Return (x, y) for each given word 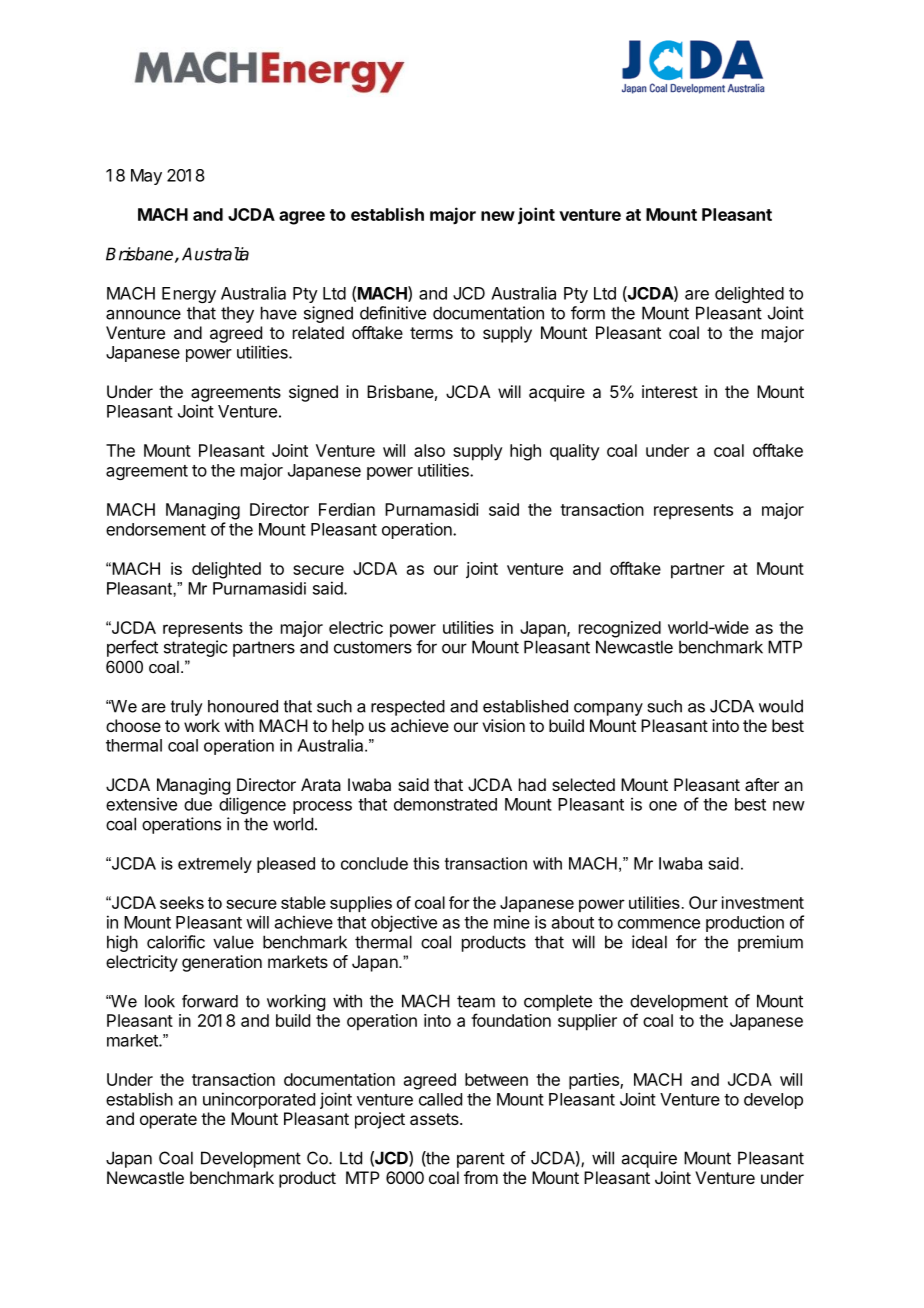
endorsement (156, 529)
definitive (393, 313)
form (588, 313)
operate (168, 1121)
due (198, 804)
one (663, 806)
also (429, 450)
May (146, 177)
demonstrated (445, 804)
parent (481, 1160)
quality (575, 452)
